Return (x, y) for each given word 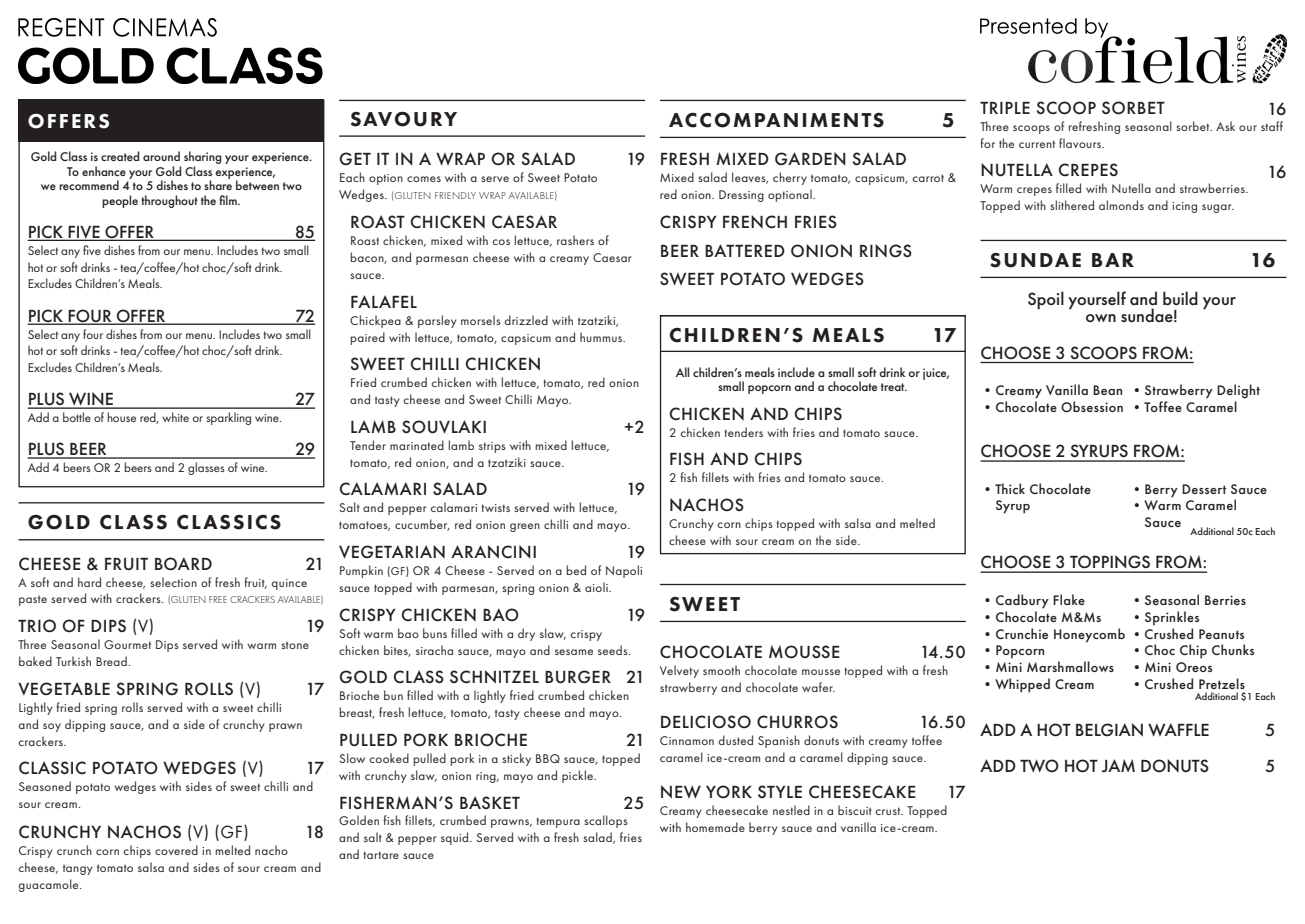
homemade (715, 827)
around (161, 156)
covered (176, 850)
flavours (1081, 143)
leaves (750, 178)
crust (889, 811)
